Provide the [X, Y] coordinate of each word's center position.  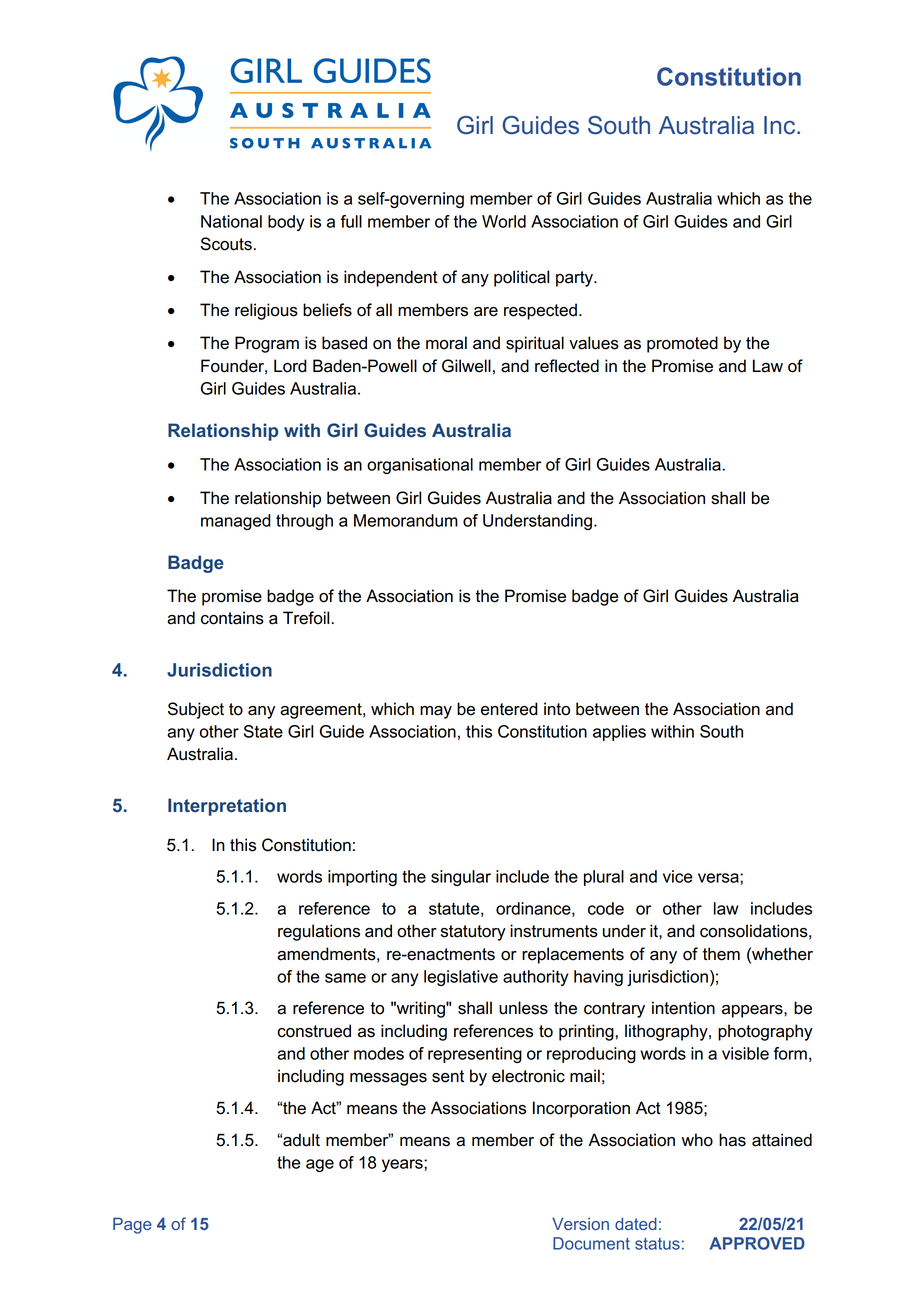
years [403, 1165]
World [504, 221]
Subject [196, 710]
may [436, 712]
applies [619, 733]
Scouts [226, 244]
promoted [682, 344]
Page [132, 1225]
